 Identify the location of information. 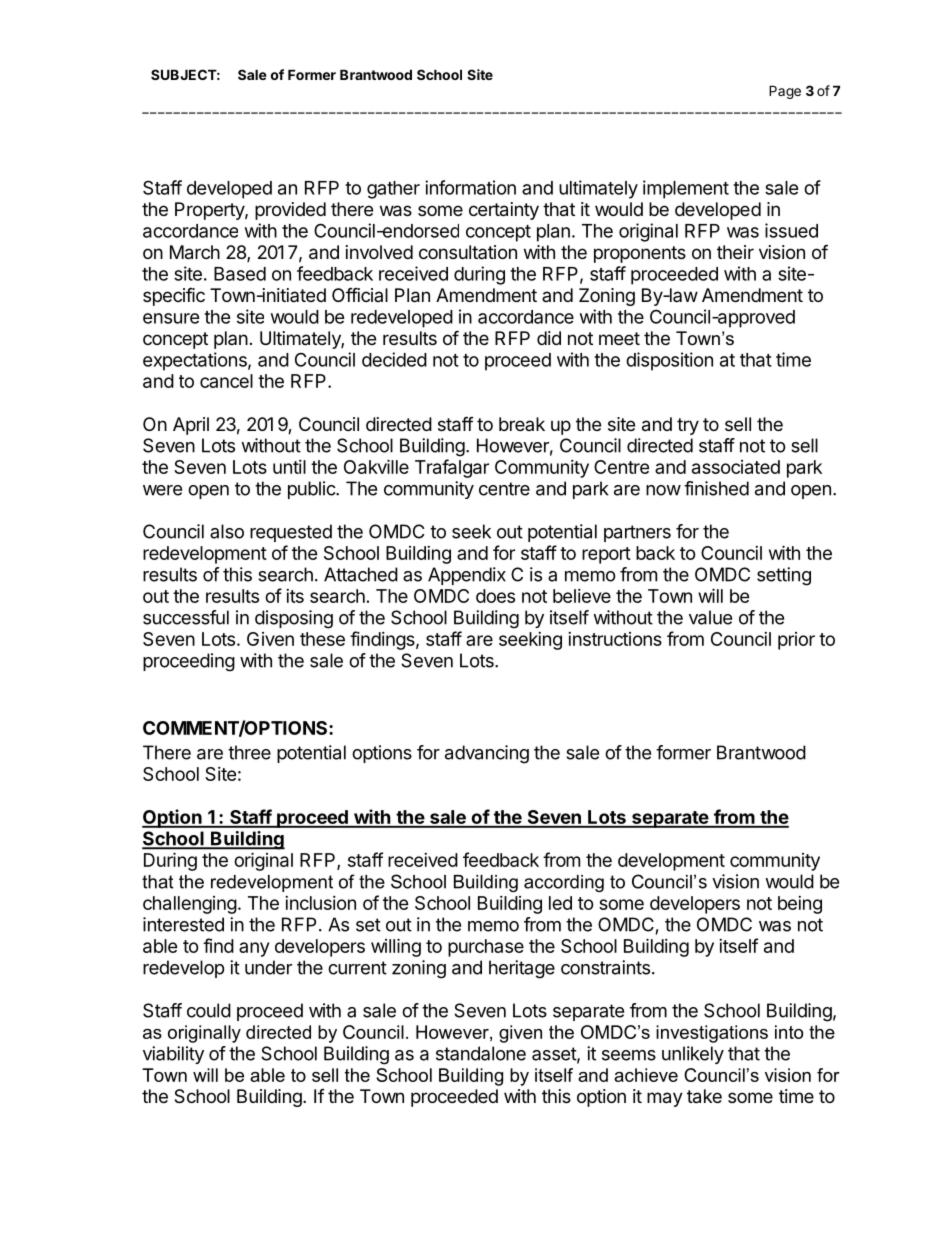
(470, 187).
